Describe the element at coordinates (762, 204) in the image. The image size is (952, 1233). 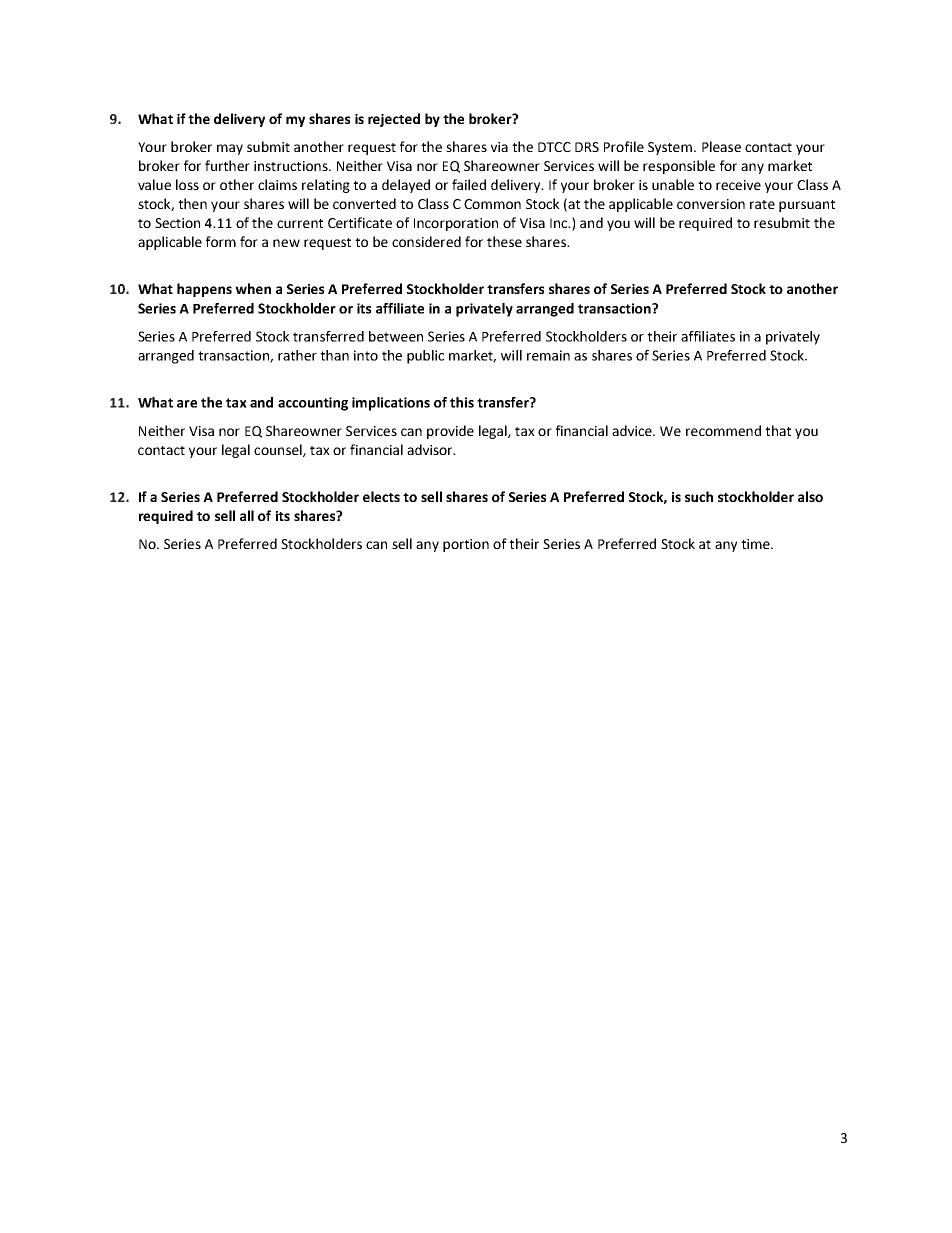
I see `rate` at that location.
